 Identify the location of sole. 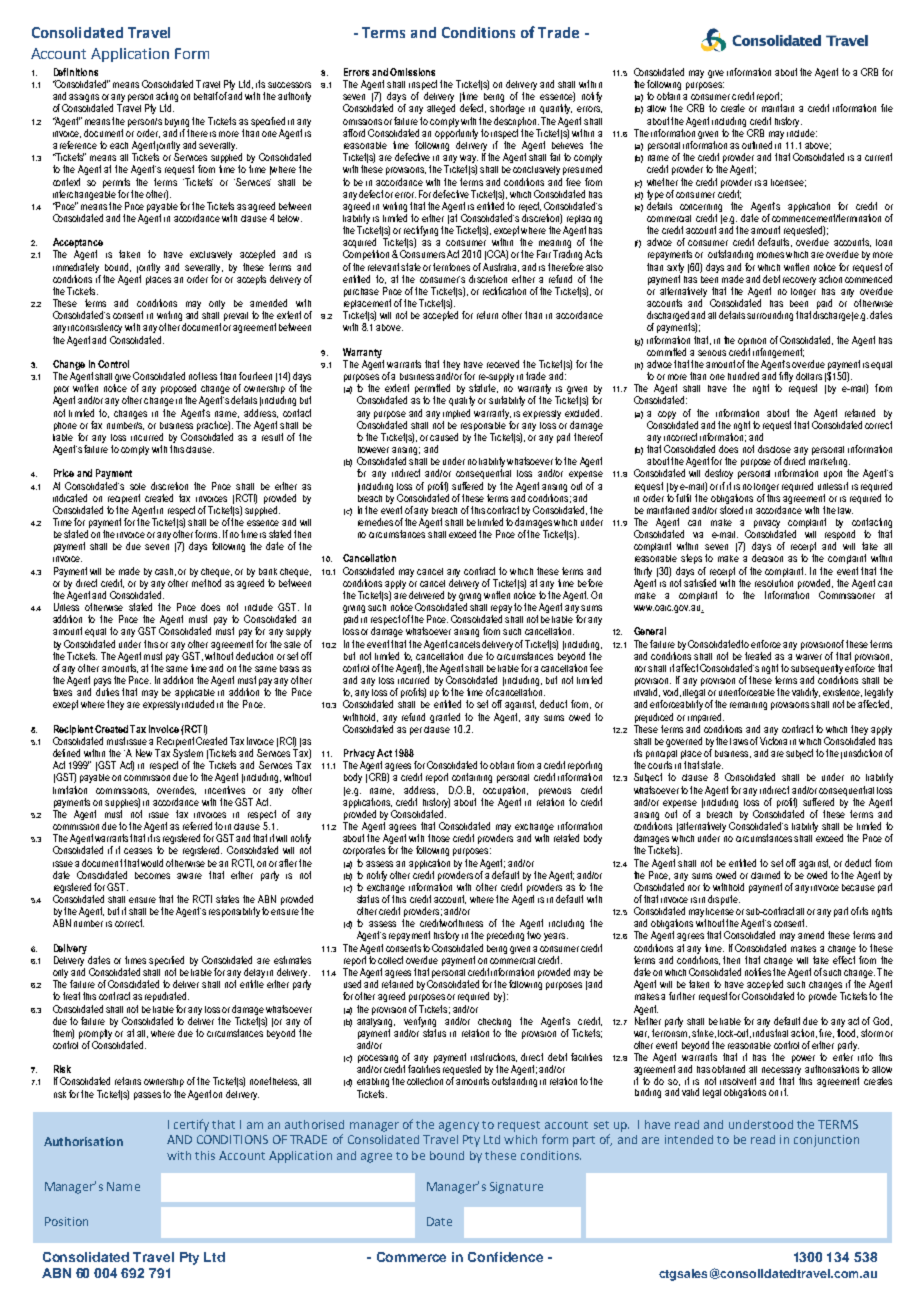
(138, 486).
